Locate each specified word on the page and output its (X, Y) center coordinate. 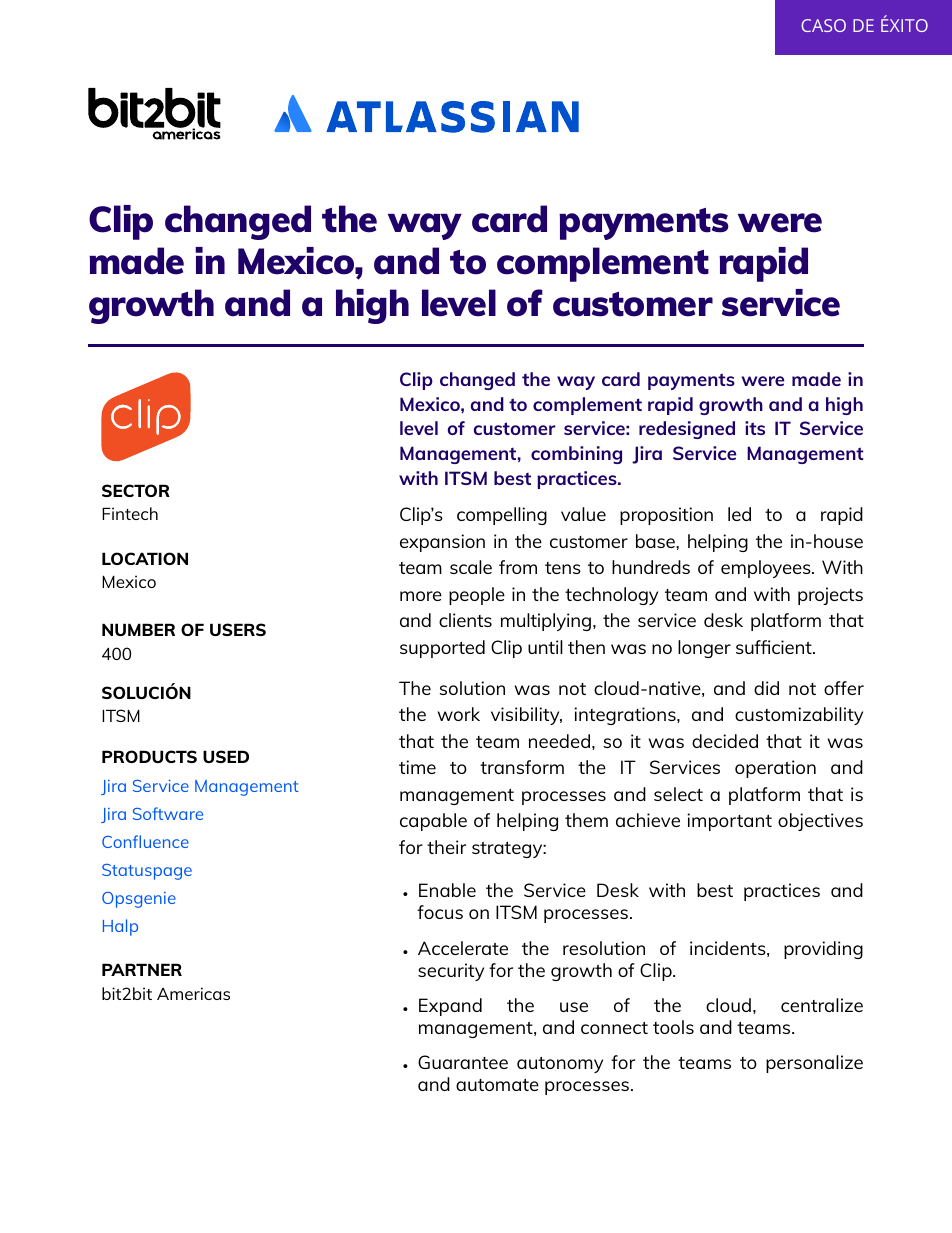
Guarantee (463, 1062)
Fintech (130, 513)
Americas (193, 993)
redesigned (687, 430)
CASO (823, 25)
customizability (799, 716)
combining (576, 455)
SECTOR (136, 490)
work (459, 714)
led (739, 514)
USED (226, 756)
